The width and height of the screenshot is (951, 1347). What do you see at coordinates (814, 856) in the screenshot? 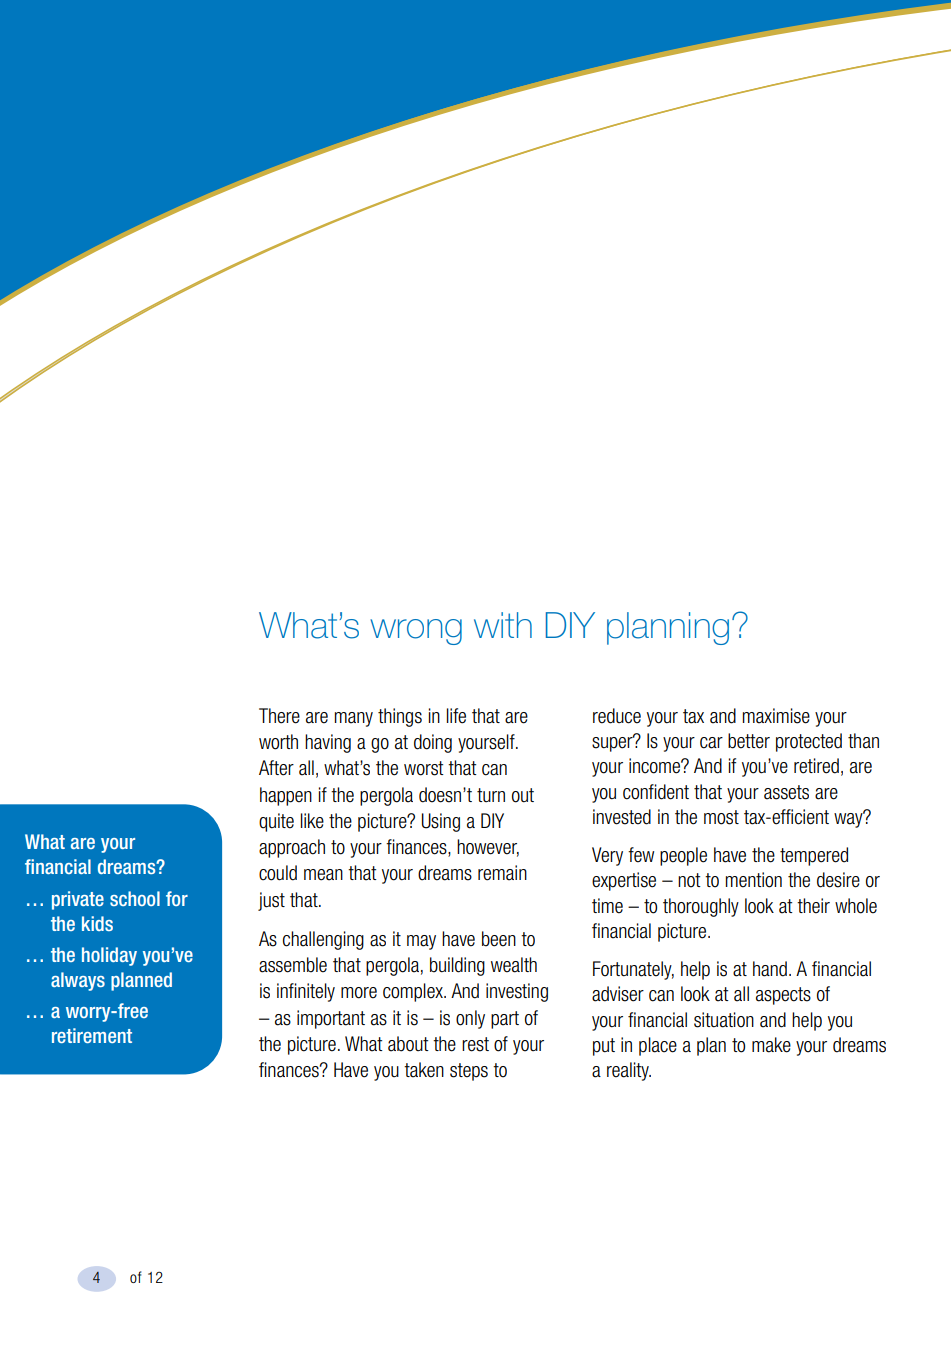
I see `tempered` at bounding box center [814, 856].
